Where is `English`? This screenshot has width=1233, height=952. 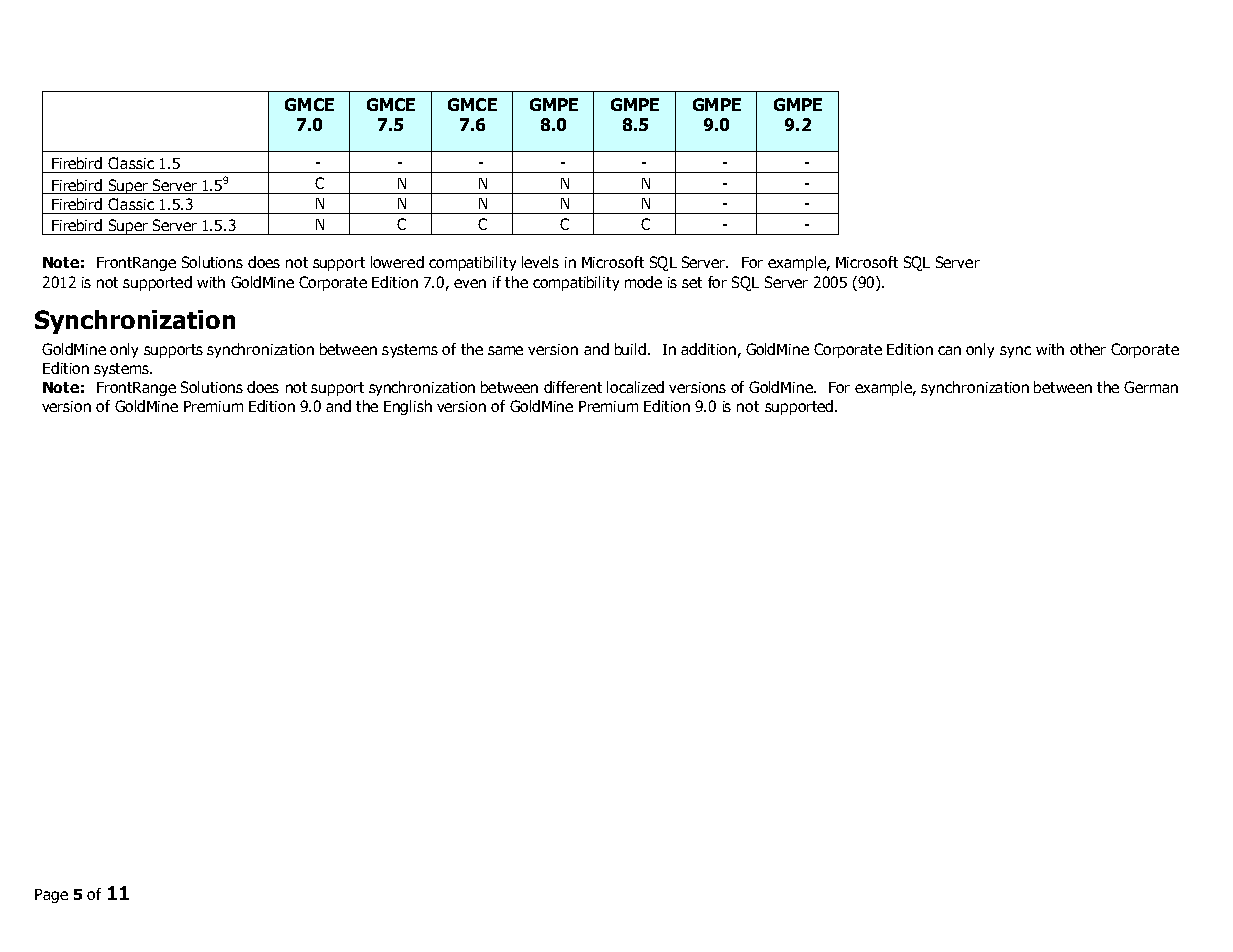
English is located at coordinates (408, 407).
